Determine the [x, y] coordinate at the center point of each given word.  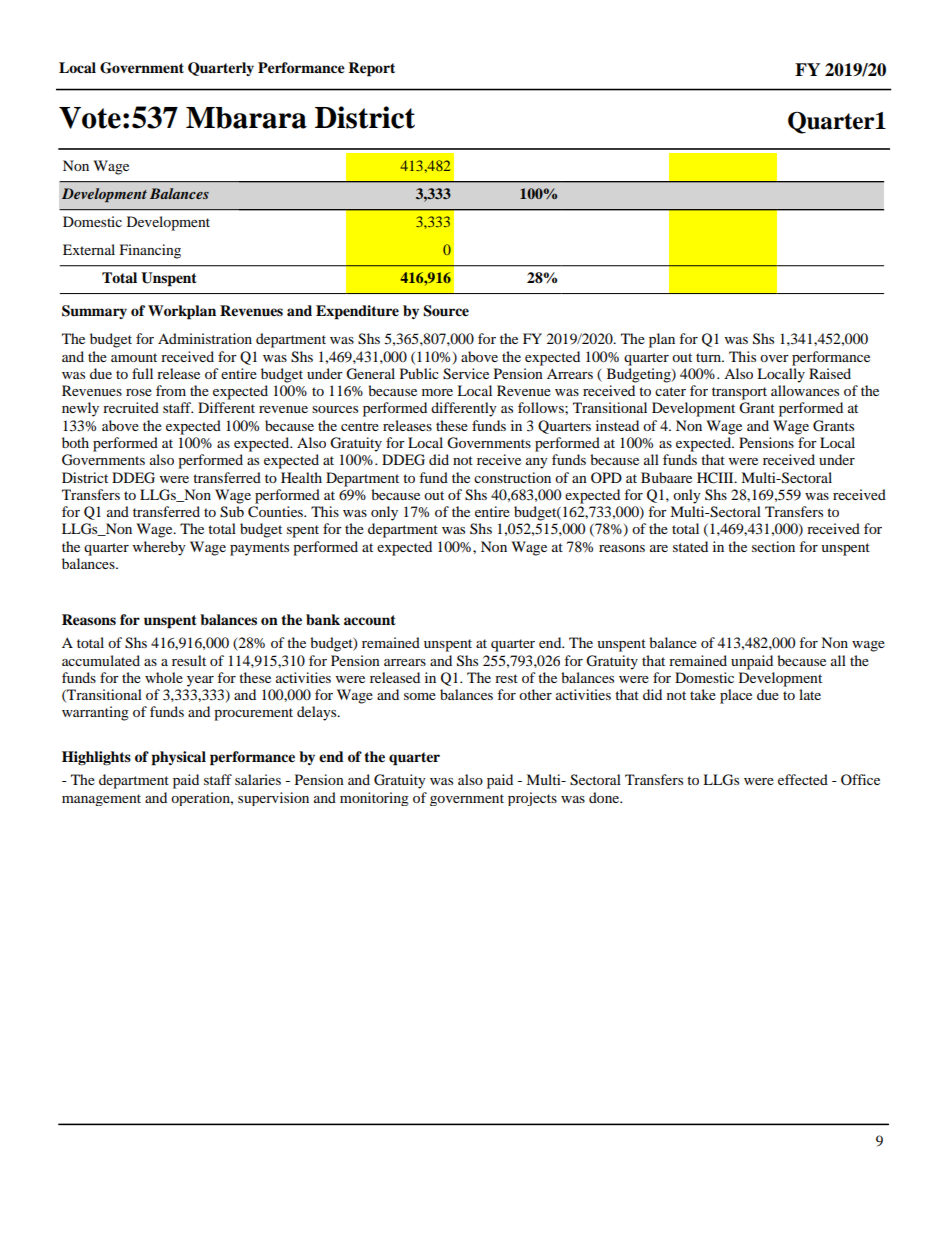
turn [710, 357]
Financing [150, 251]
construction [512, 477]
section [773, 546]
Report [371, 69]
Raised [830, 373]
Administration [205, 338]
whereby [159, 548]
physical [178, 758]
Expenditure [357, 312]
